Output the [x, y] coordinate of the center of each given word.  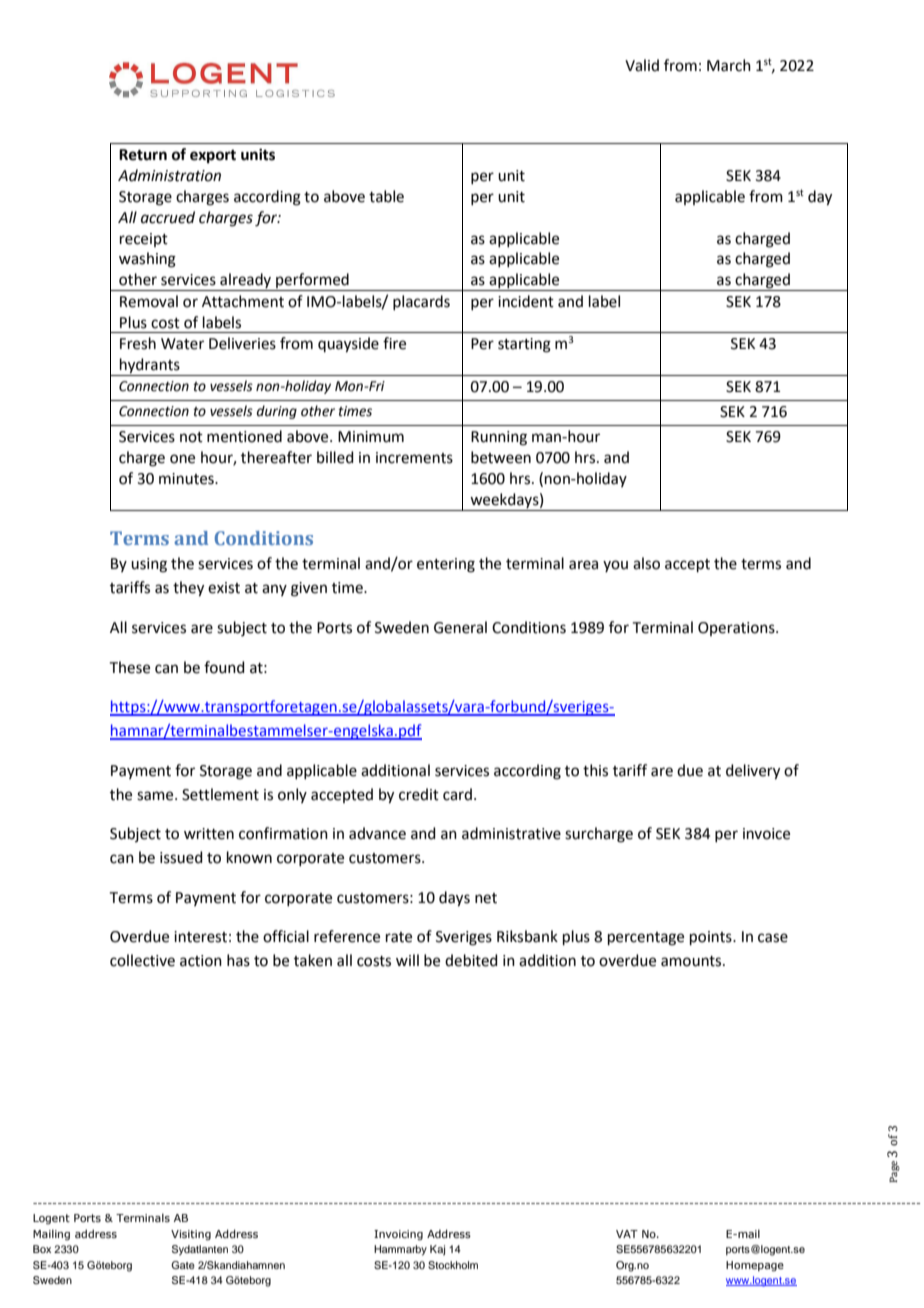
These [130, 667]
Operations [737, 629]
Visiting [191, 1235]
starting [524, 345]
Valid [642, 65]
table [386, 196]
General [460, 627]
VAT [627, 1234]
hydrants [150, 367]
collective [142, 960]
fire [394, 343]
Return [143, 155]
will [407, 960]
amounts [692, 961]
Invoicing [398, 1235]
